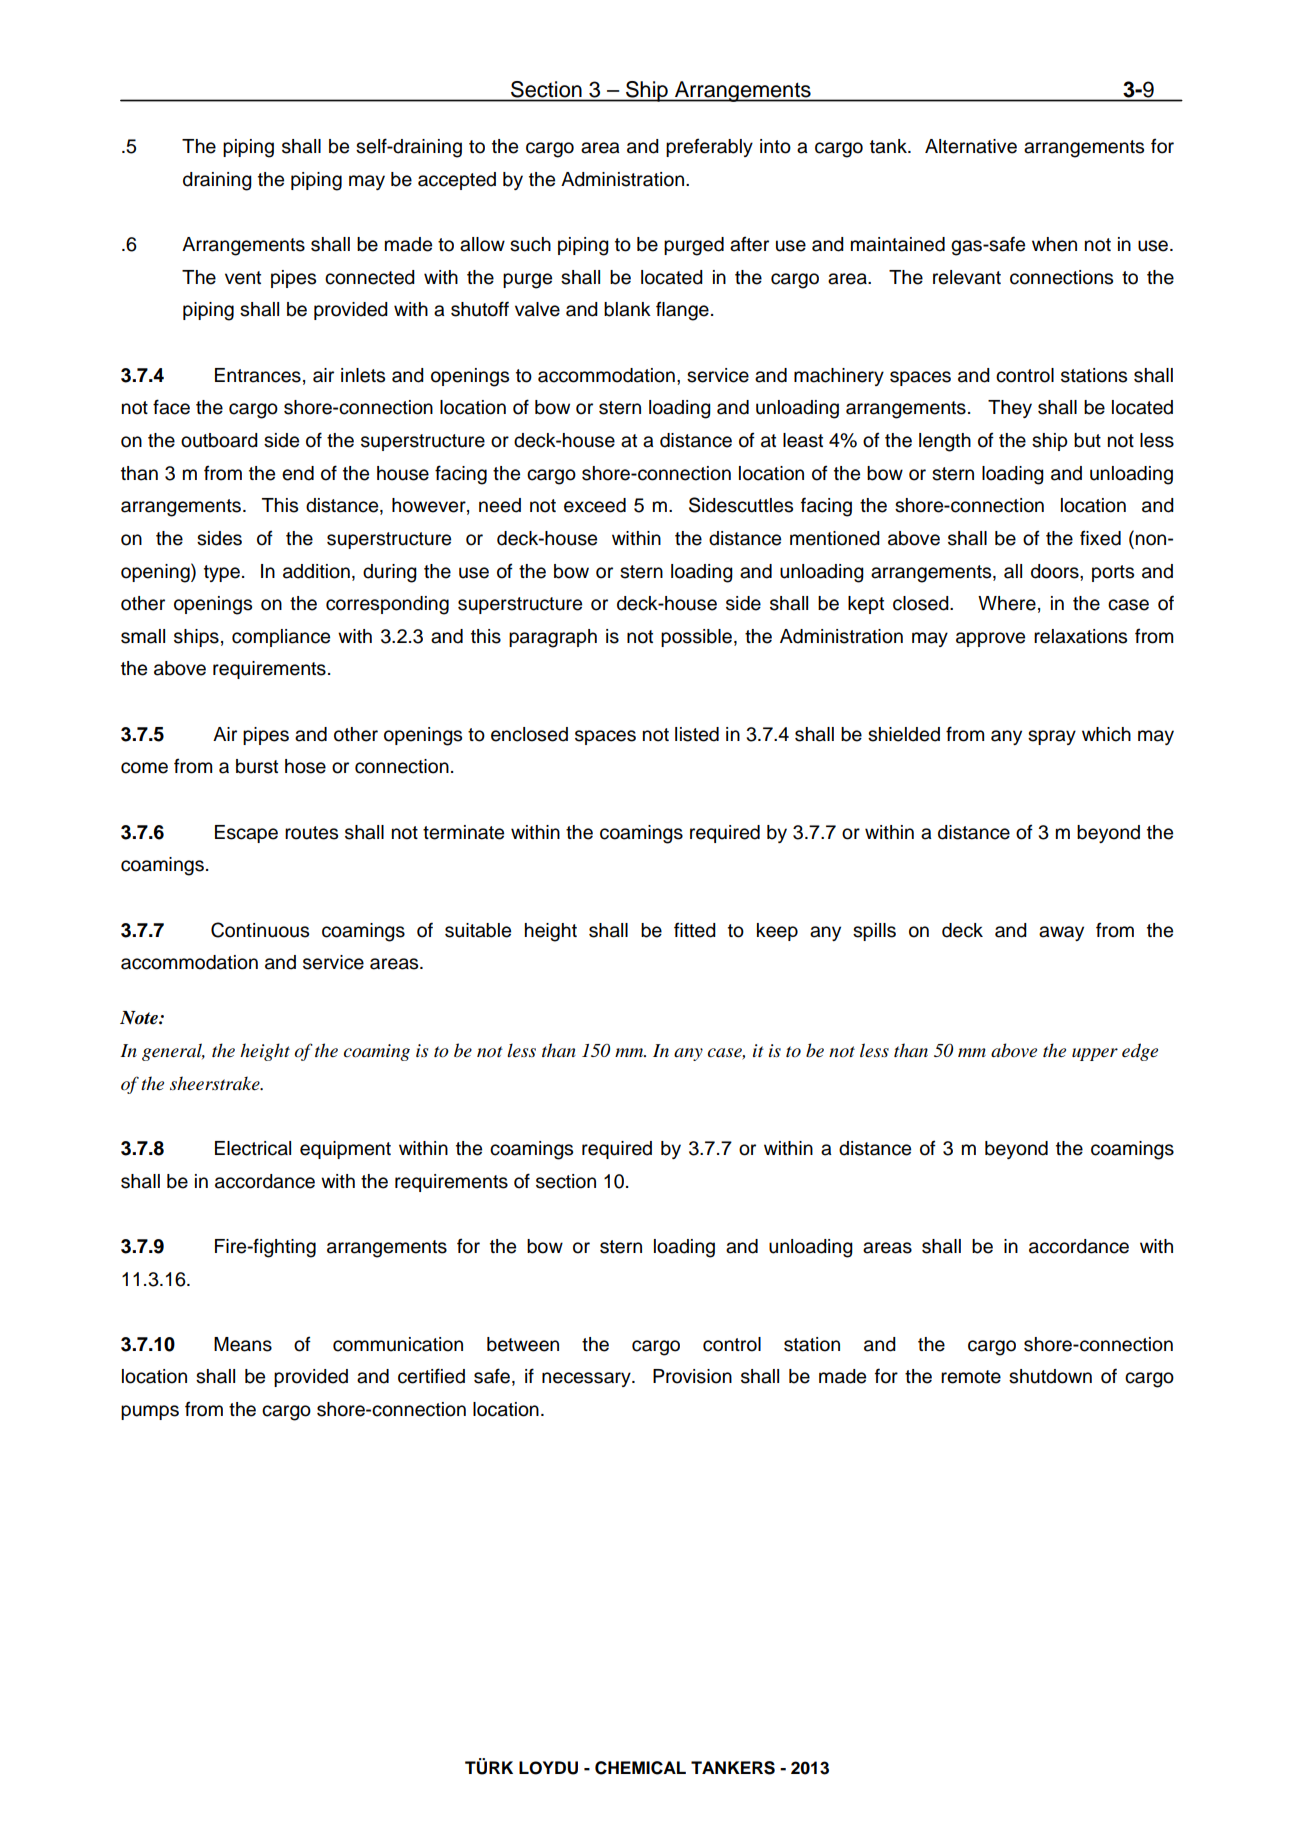 The width and height of the document is (1295, 1832). I want to click on burst, so click(257, 766).
